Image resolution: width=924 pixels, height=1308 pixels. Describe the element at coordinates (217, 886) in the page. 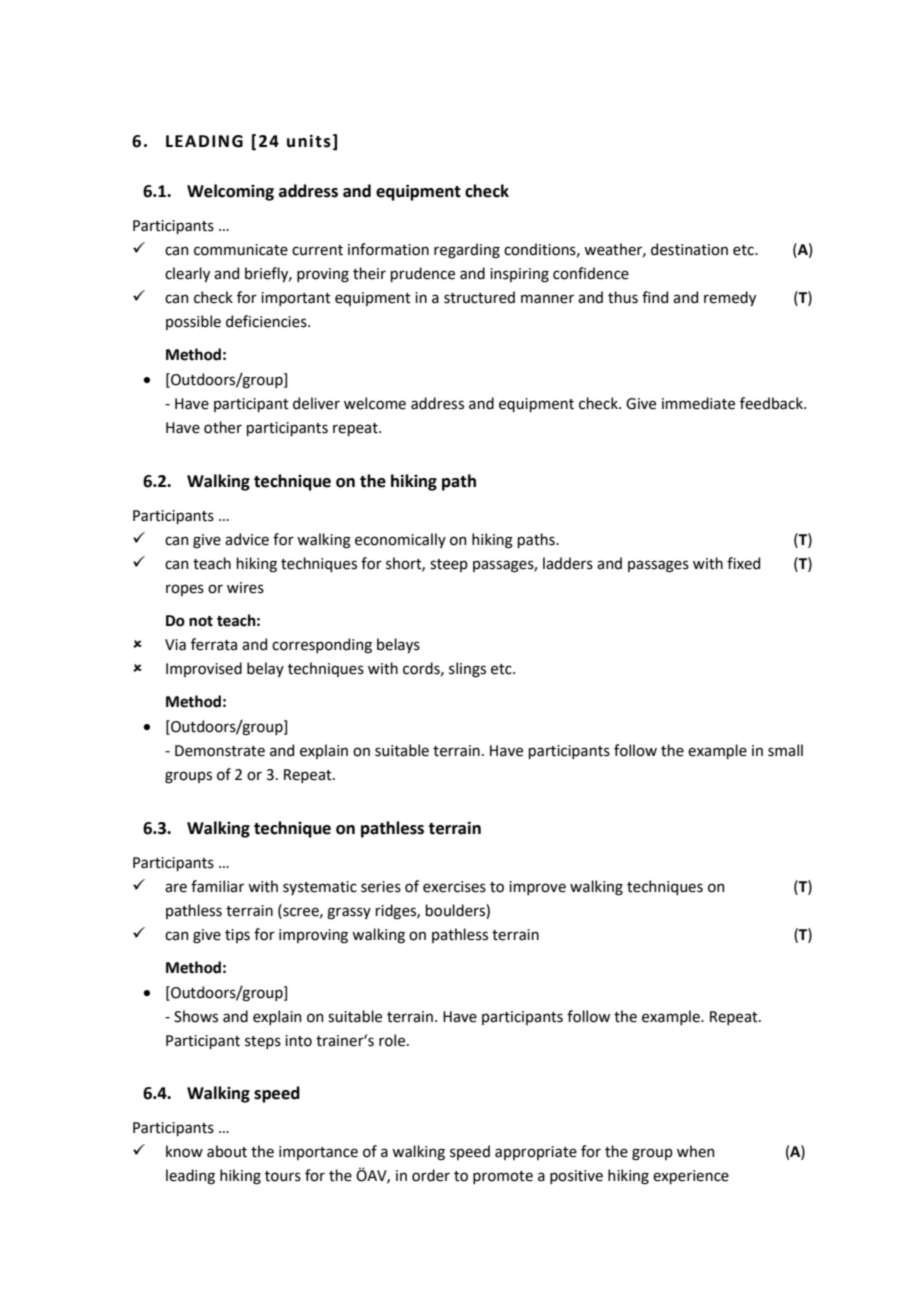

I see `familiar` at that location.
